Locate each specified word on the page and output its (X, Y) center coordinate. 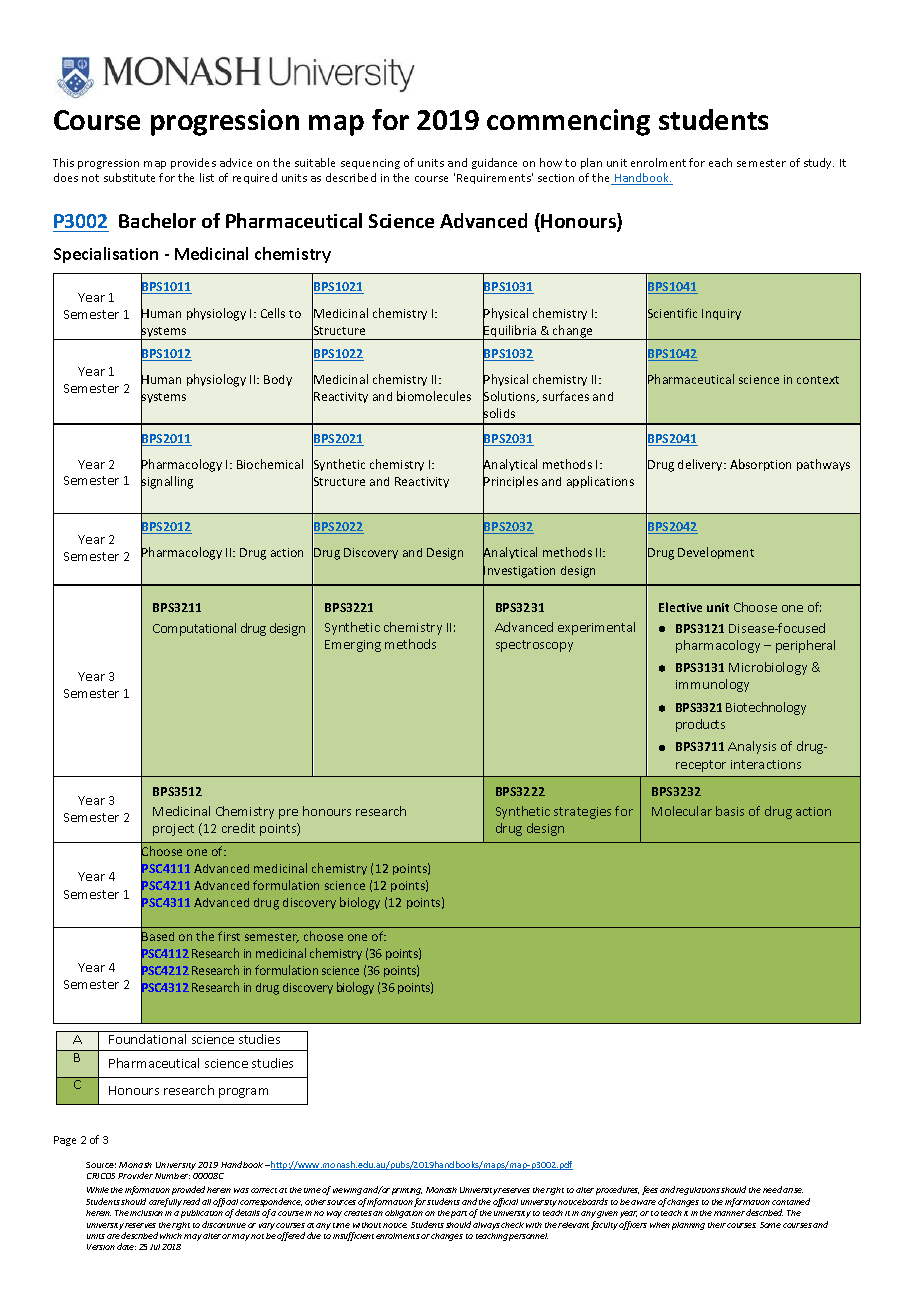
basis (730, 811)
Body (278, 380)
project (173, 830)
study (819, 163)
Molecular (682, 811)
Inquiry (721, 314)
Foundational (147, 1039)
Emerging (353, 646)
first (229, 936)
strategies (582, 813)
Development (716, 553)
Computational (194, 629)
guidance (494, 163)
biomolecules (434, 396)
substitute (129, 177)
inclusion (146, 1213)
